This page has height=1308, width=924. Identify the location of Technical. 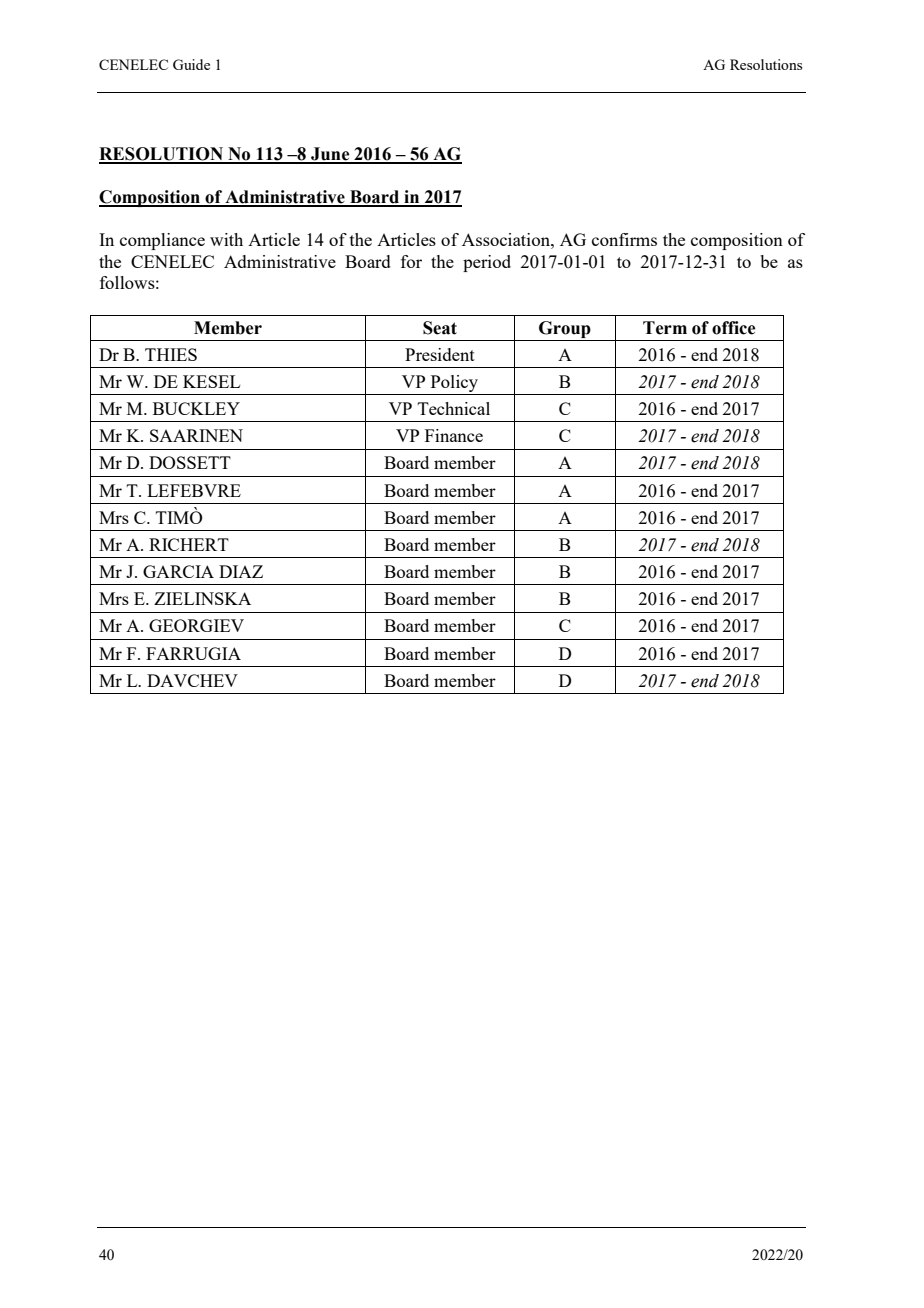
(454, 408).
